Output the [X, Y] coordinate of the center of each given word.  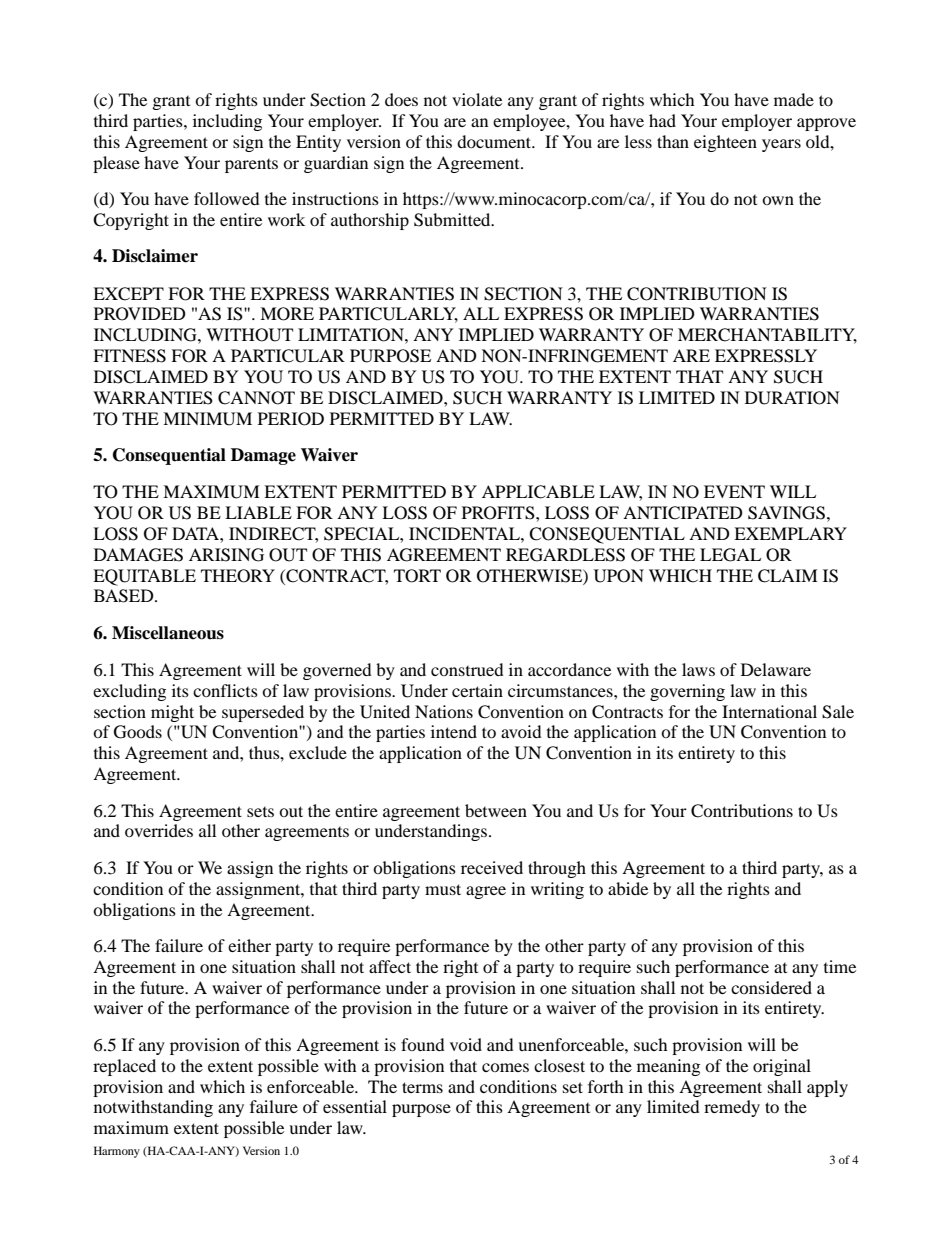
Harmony [117, 1152]
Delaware [776, 669]
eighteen [725, 143]
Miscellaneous [168, 633]
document [495, 141]
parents [251, 166]
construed [467, 669]
